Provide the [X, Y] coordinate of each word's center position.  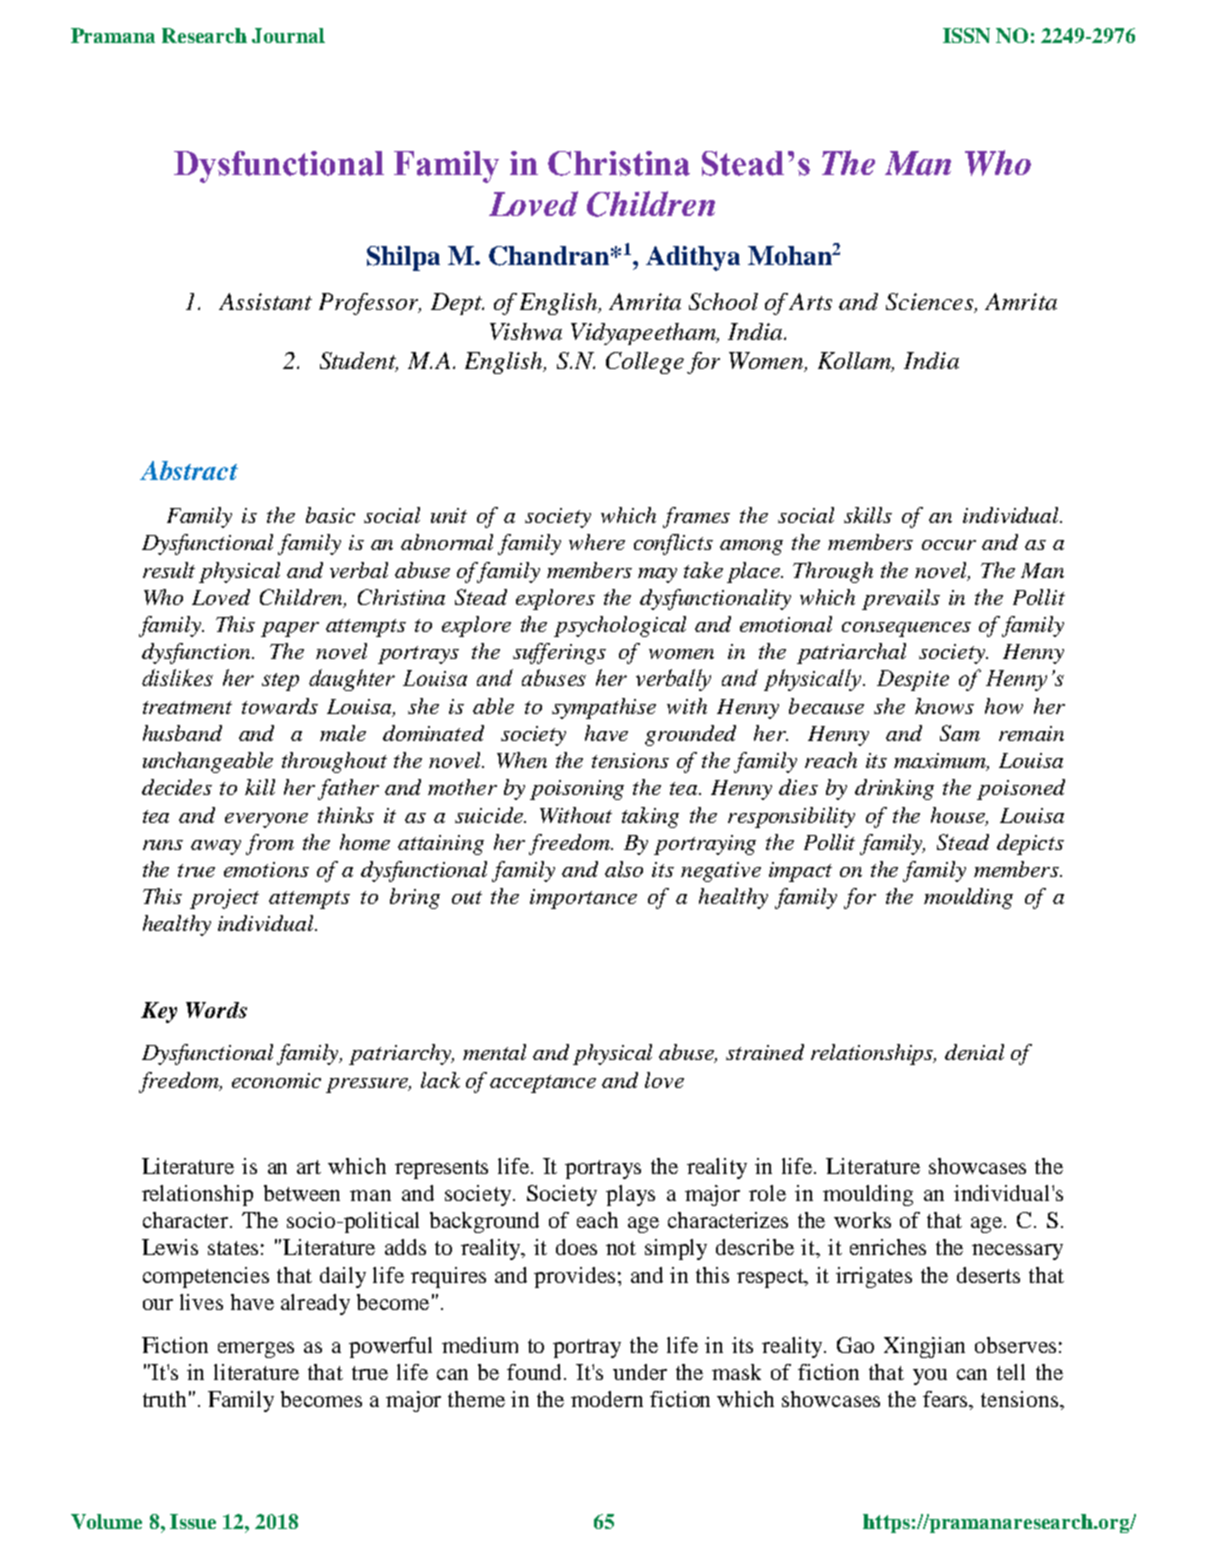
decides [177, 787]
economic [276, 1080]
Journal [288, 35]
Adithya [693, 258]
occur [949, 545]
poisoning [577, 790]
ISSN [966, 35]
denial [974, 1052]
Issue [193, 1521]
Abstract [189, 470]
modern [607, 1399]
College [645, 363]
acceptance [543, 1084]
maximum [941, 762]
